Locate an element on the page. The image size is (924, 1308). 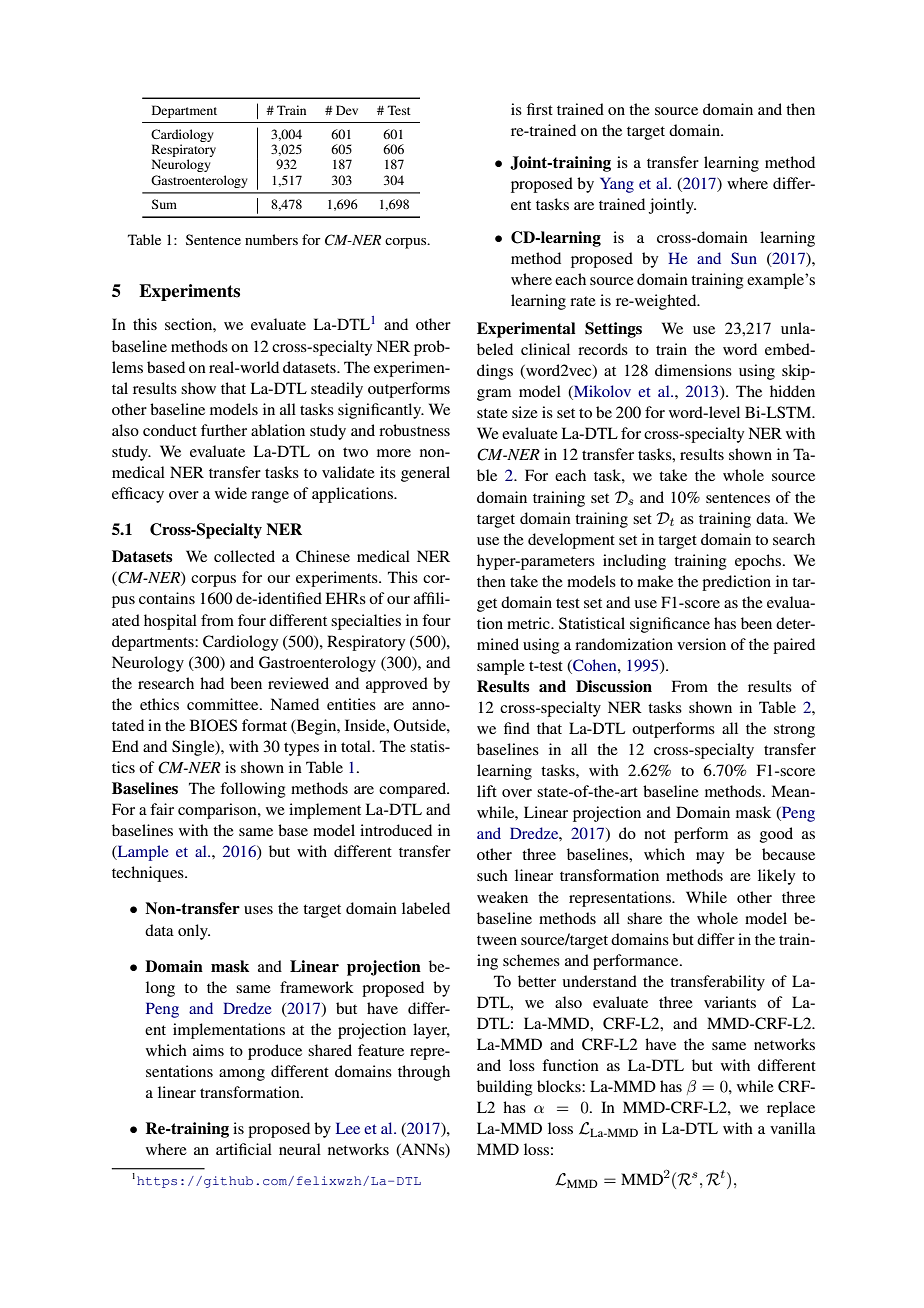
had is located at coordinates (212, 683).
